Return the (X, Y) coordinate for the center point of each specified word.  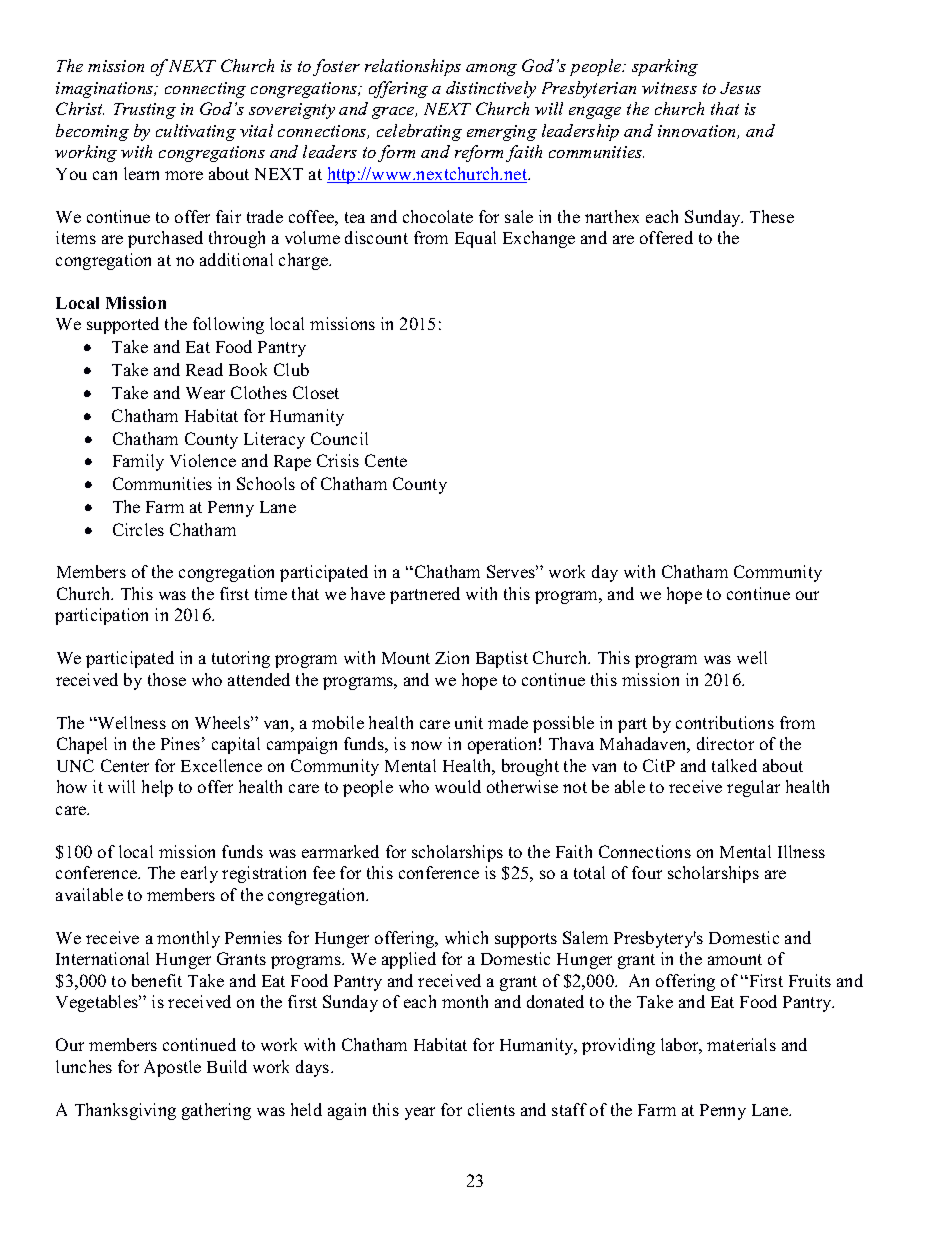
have (368, 593)
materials (741, 1044)
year (420, 1113)
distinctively (491, 89)
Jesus (740, 88)
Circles (138, 529)
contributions (725, 722)
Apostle (172, 1068)
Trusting (145, 111)
